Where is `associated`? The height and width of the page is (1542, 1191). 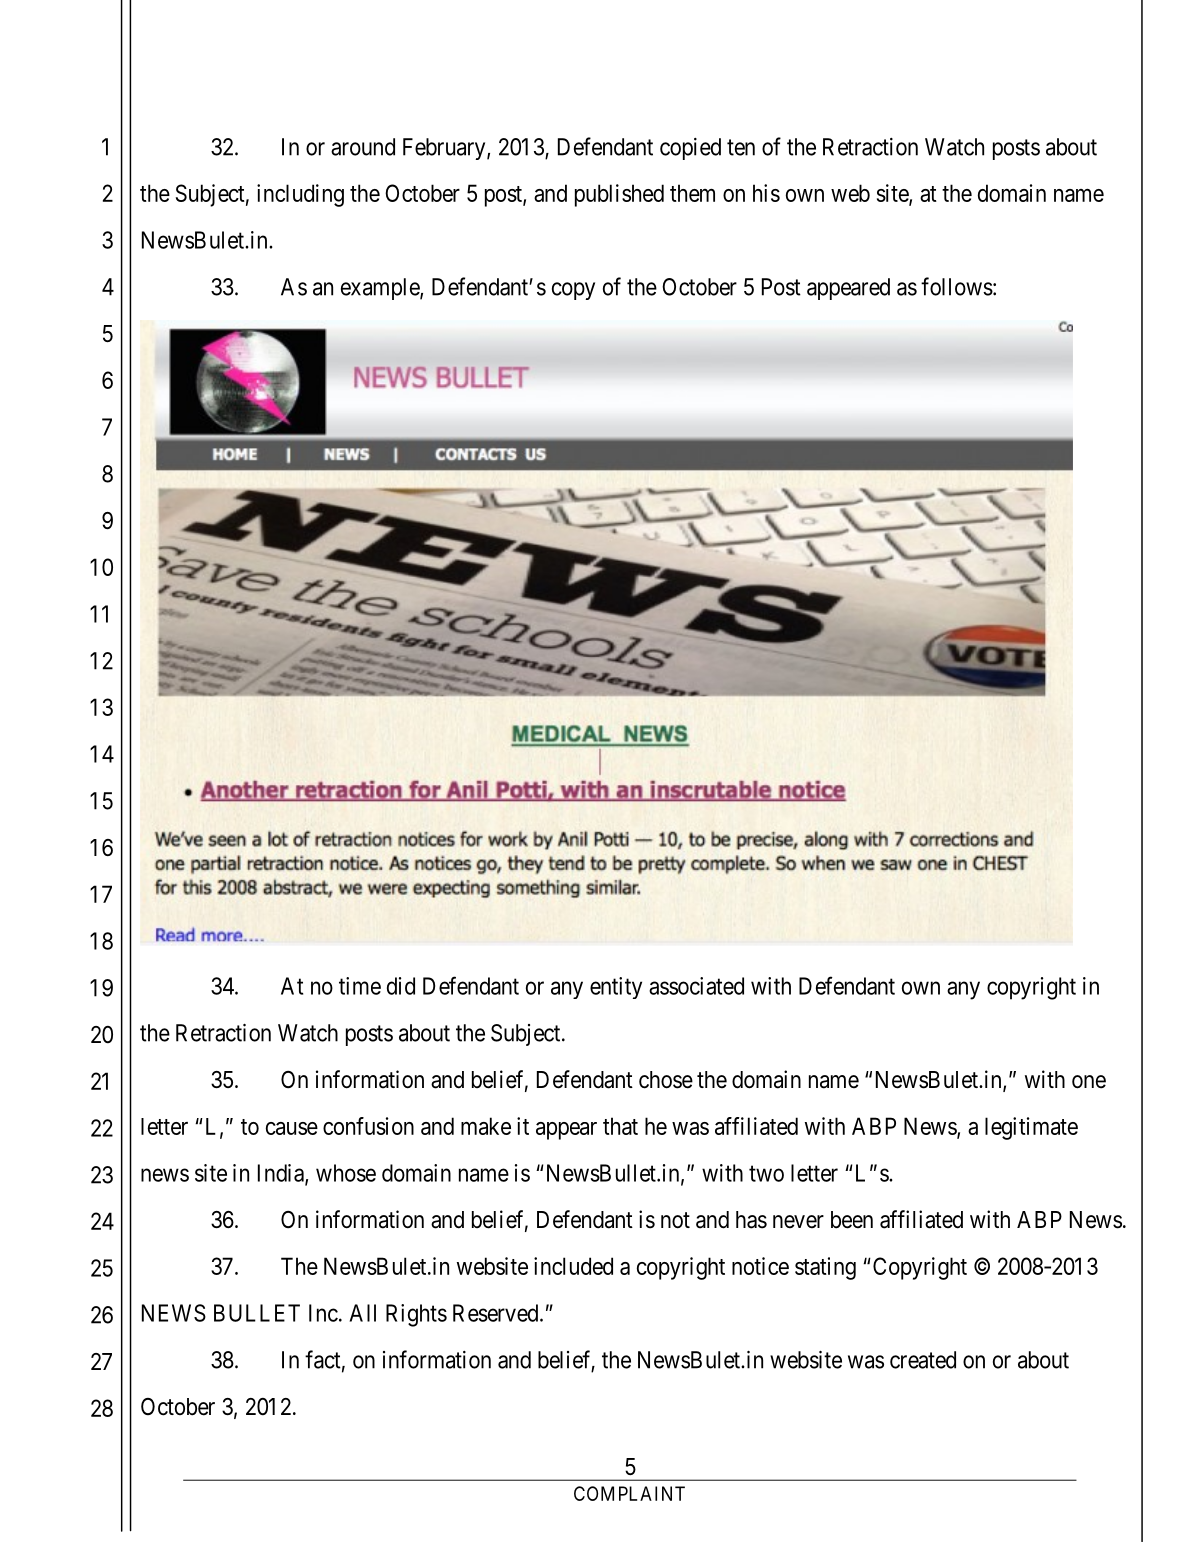 associated is located at coordinates (696, 986).
